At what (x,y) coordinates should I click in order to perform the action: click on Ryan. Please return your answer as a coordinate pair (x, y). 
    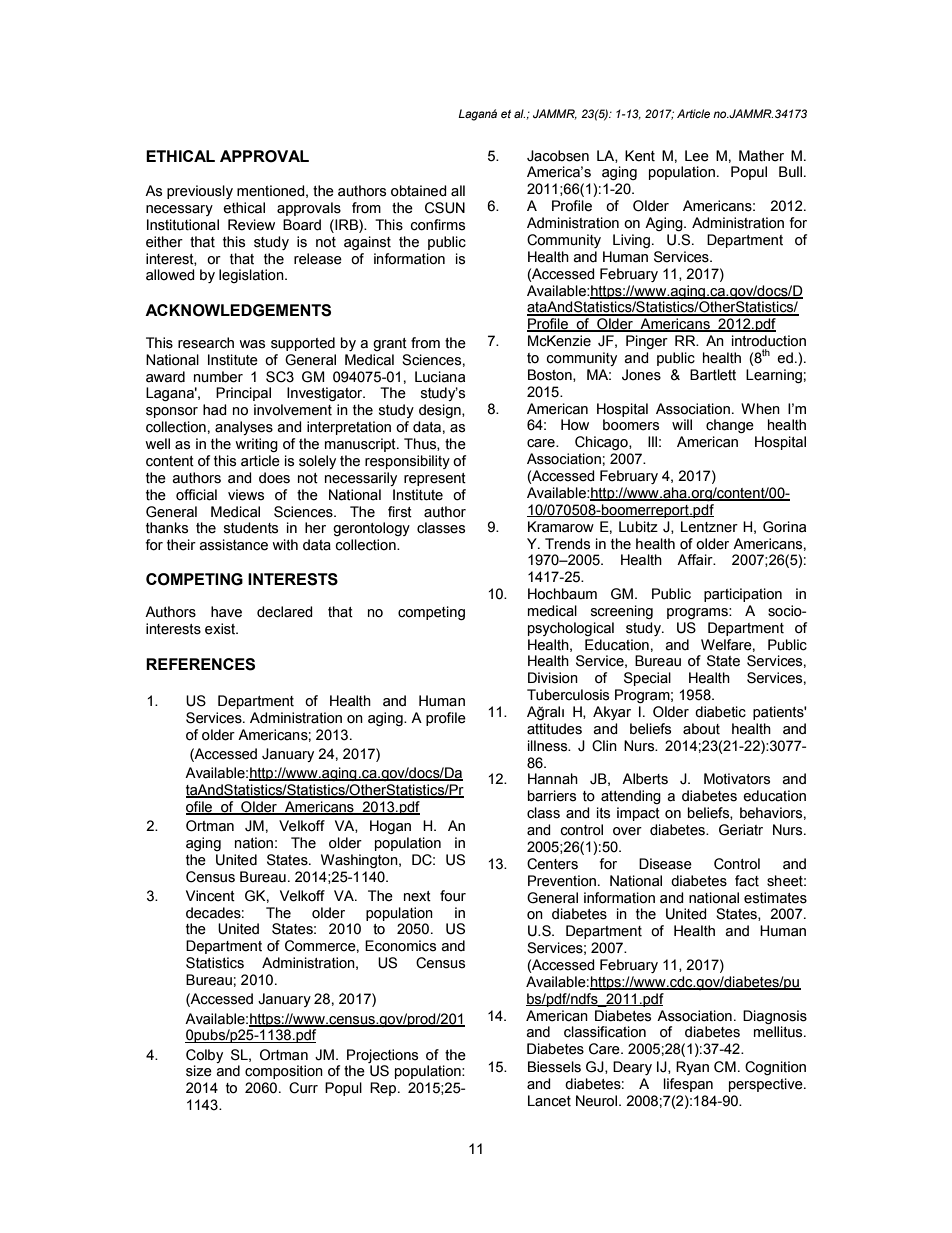
    Looking at the image, I should click on (692, 1068).
